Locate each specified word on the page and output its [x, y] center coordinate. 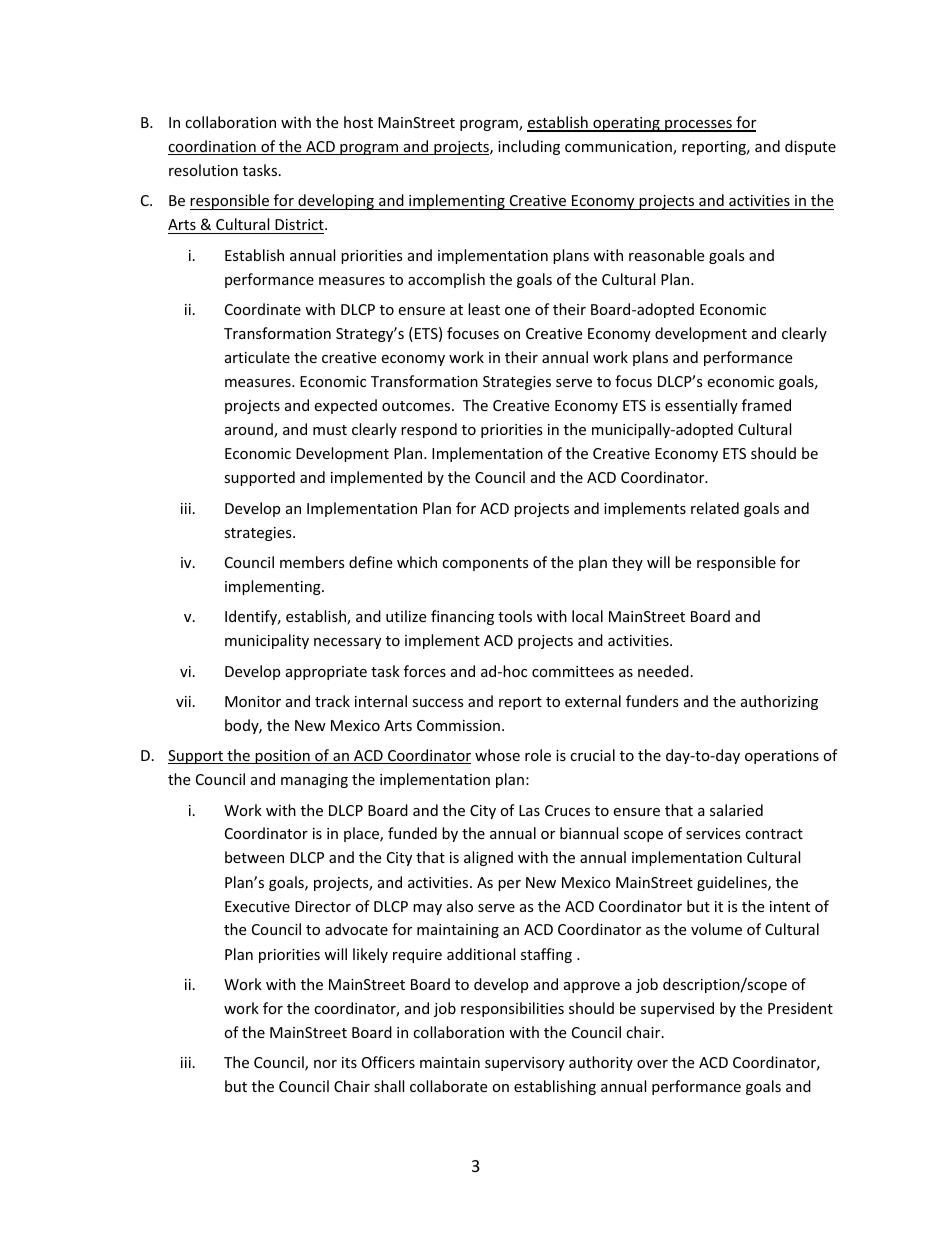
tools [515, 616]
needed [663, 671]
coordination [213, 147]
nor [325, 1064]
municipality [267, 641]
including [529, 147]
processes [698, 126]
